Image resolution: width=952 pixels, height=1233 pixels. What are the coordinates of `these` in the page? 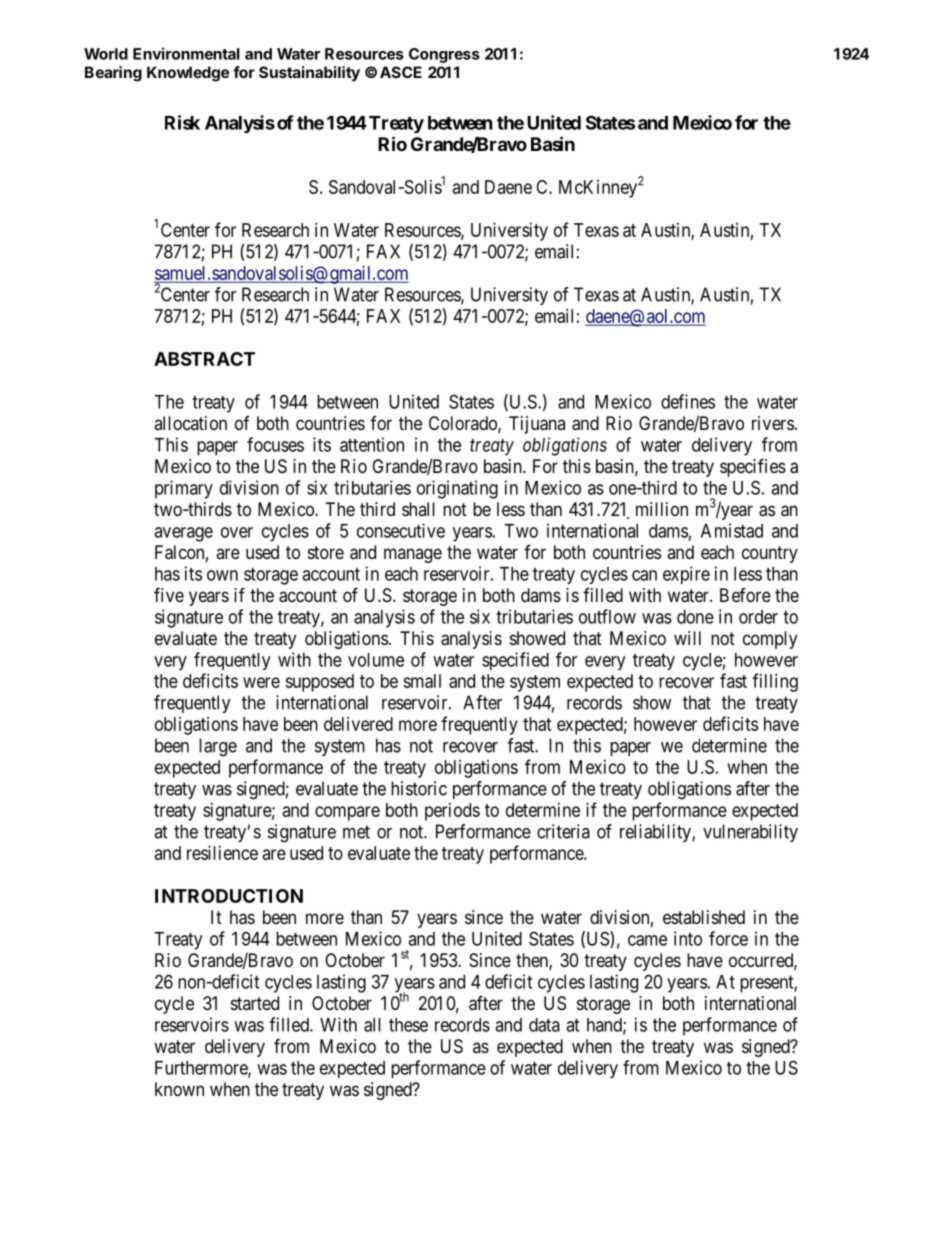 It's located at (408, 1025).
